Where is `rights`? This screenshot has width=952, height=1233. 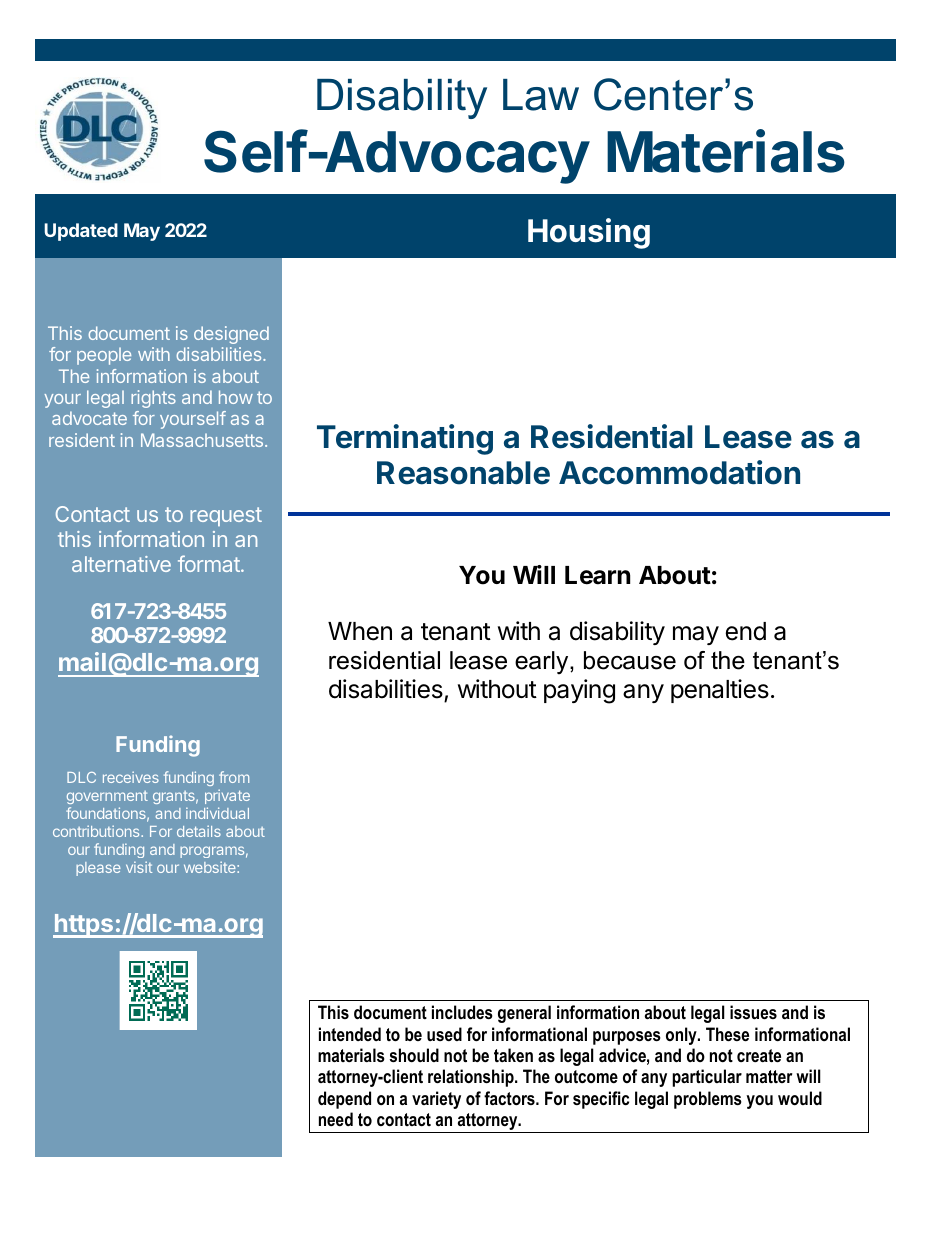
rights is located at coordinates (153, 399).
